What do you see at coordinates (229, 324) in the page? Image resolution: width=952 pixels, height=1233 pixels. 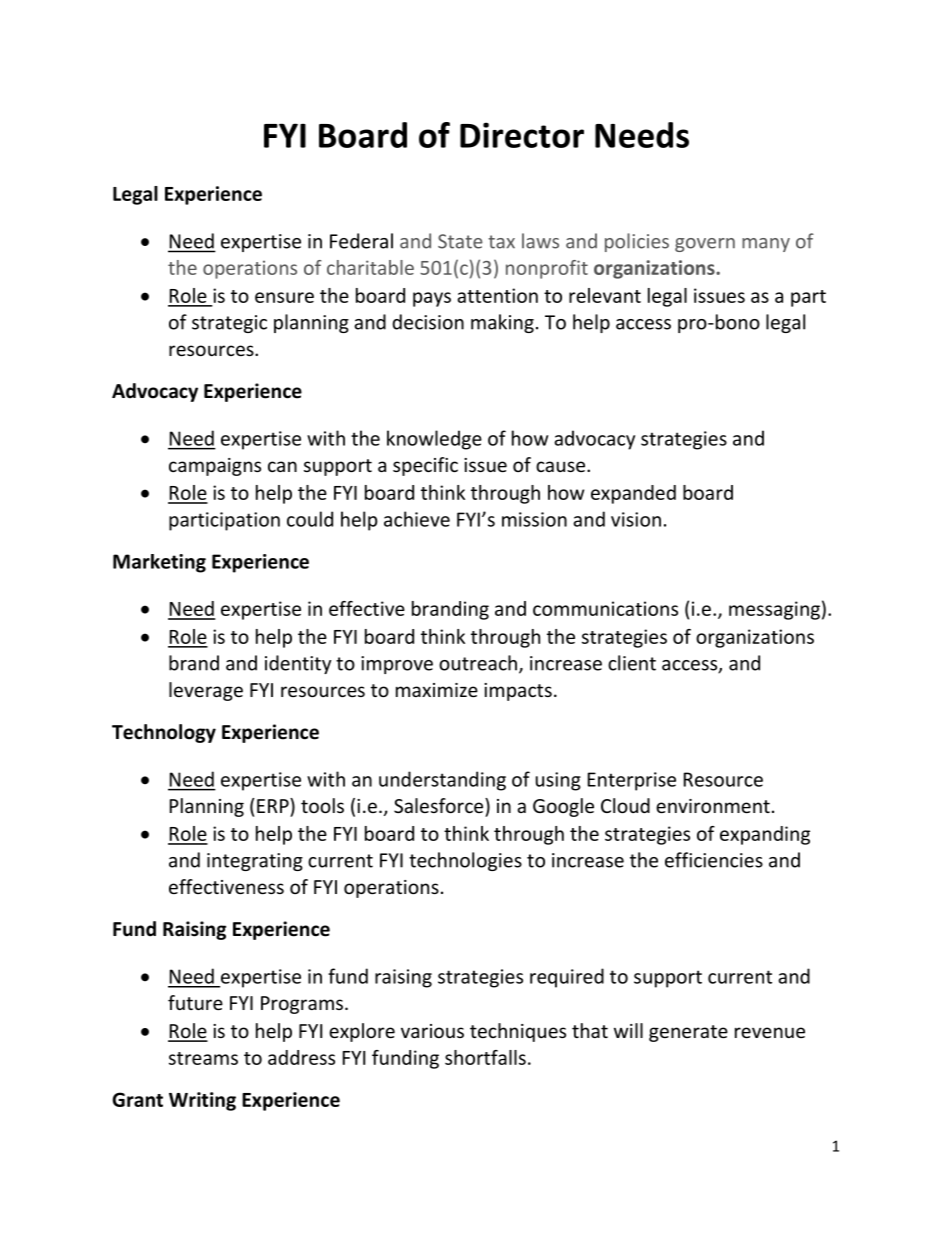 I see `strategic` at bounding box center [229, 324].
